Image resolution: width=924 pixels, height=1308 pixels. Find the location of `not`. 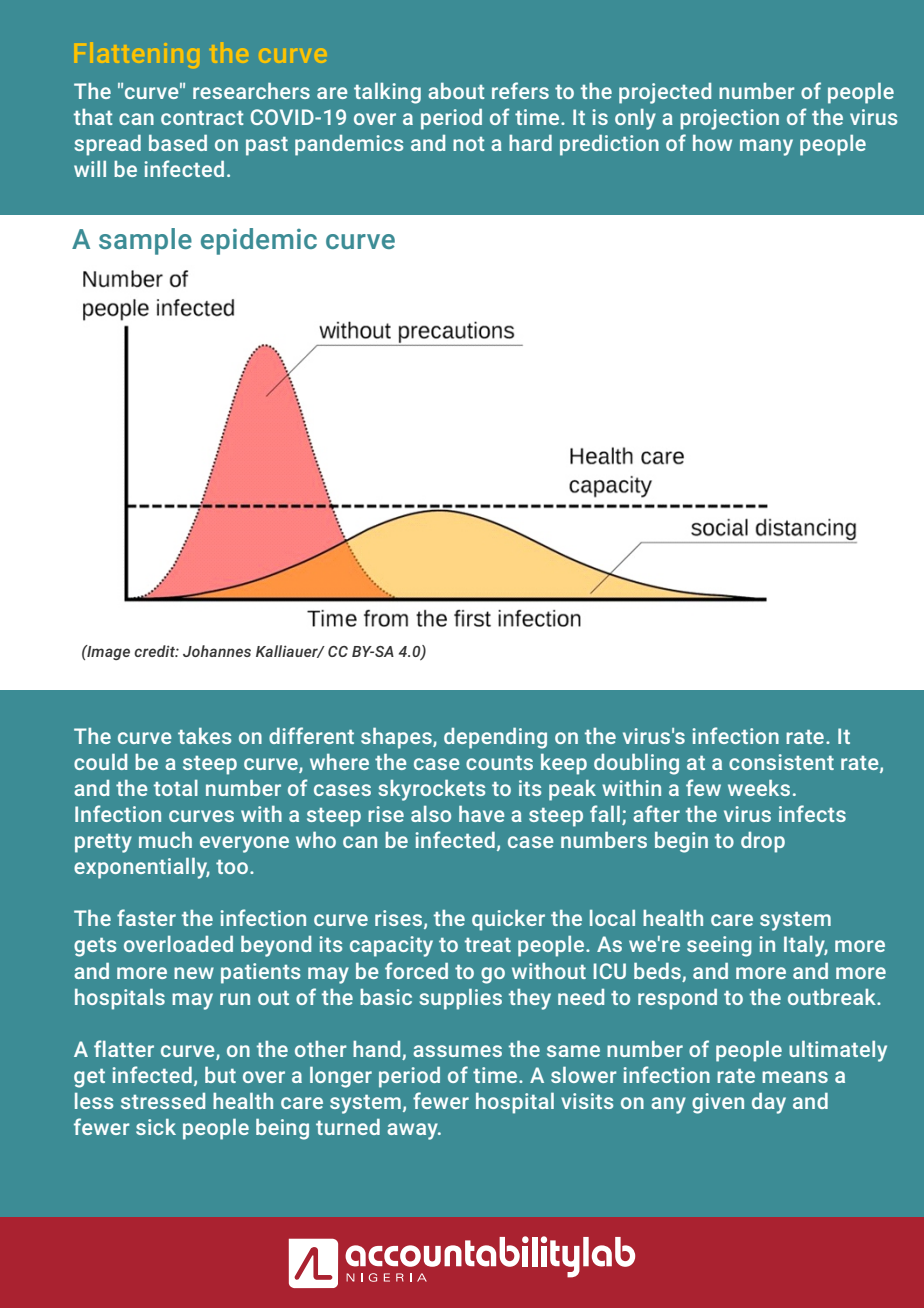

not is located at coordinates (469, 144).
